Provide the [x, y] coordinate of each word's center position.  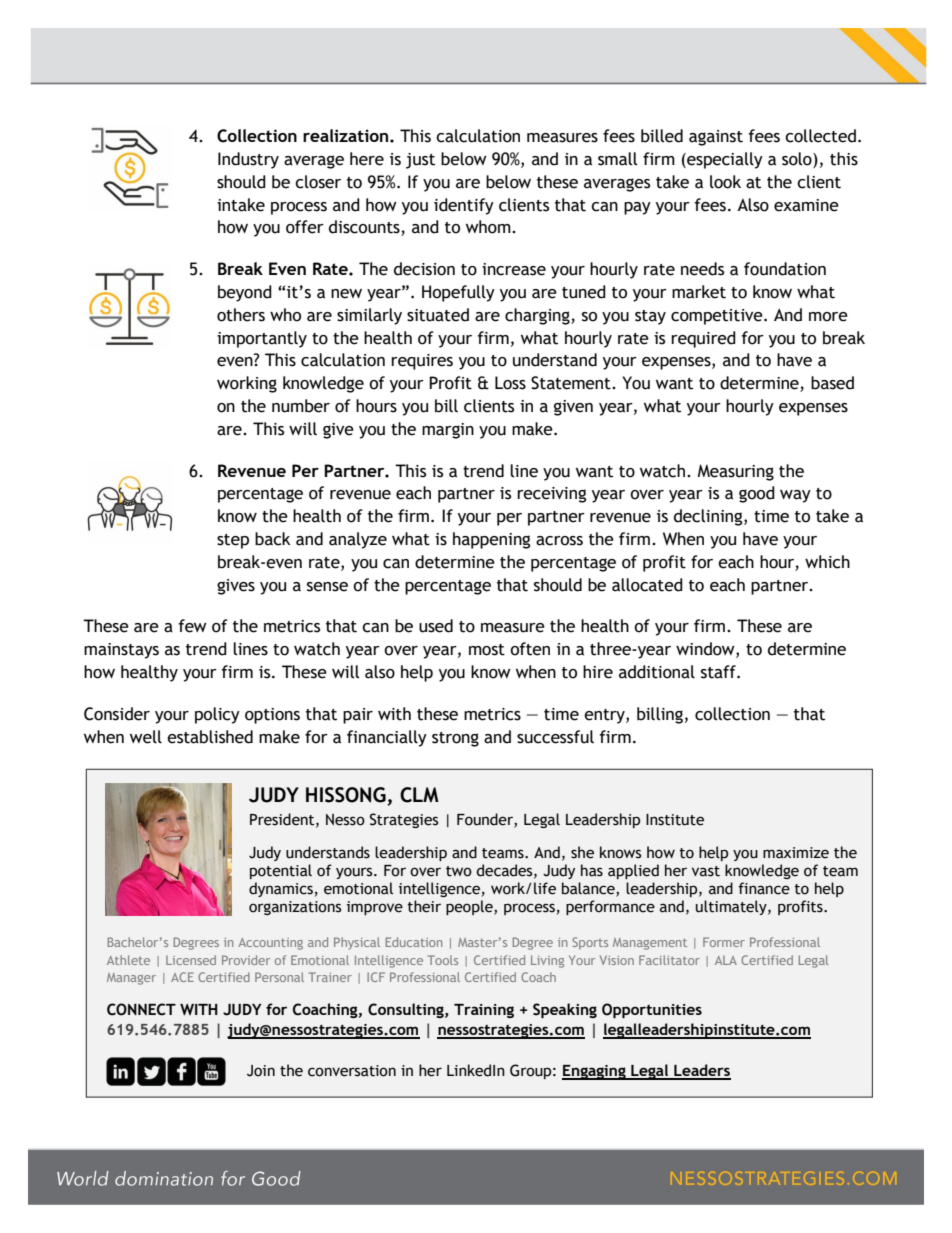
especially [724, 160]
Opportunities [652, 1010]
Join [261, 1071]
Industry [248, 160]
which [827, 562]
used [436, 626]
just [420, 161]
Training [484, 1011]
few [192, 626]
